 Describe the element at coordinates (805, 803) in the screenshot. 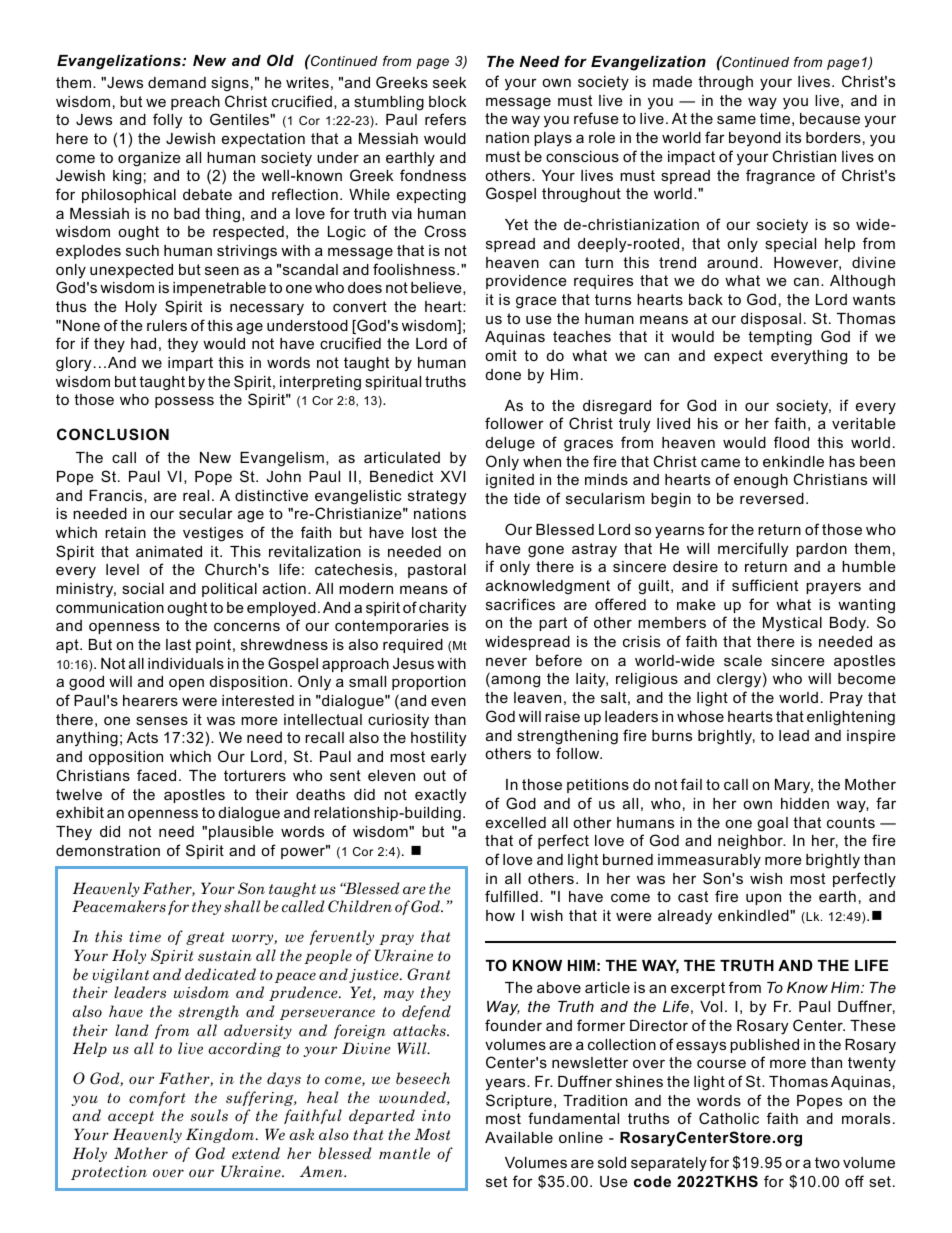

I see `hidden` at that location.
